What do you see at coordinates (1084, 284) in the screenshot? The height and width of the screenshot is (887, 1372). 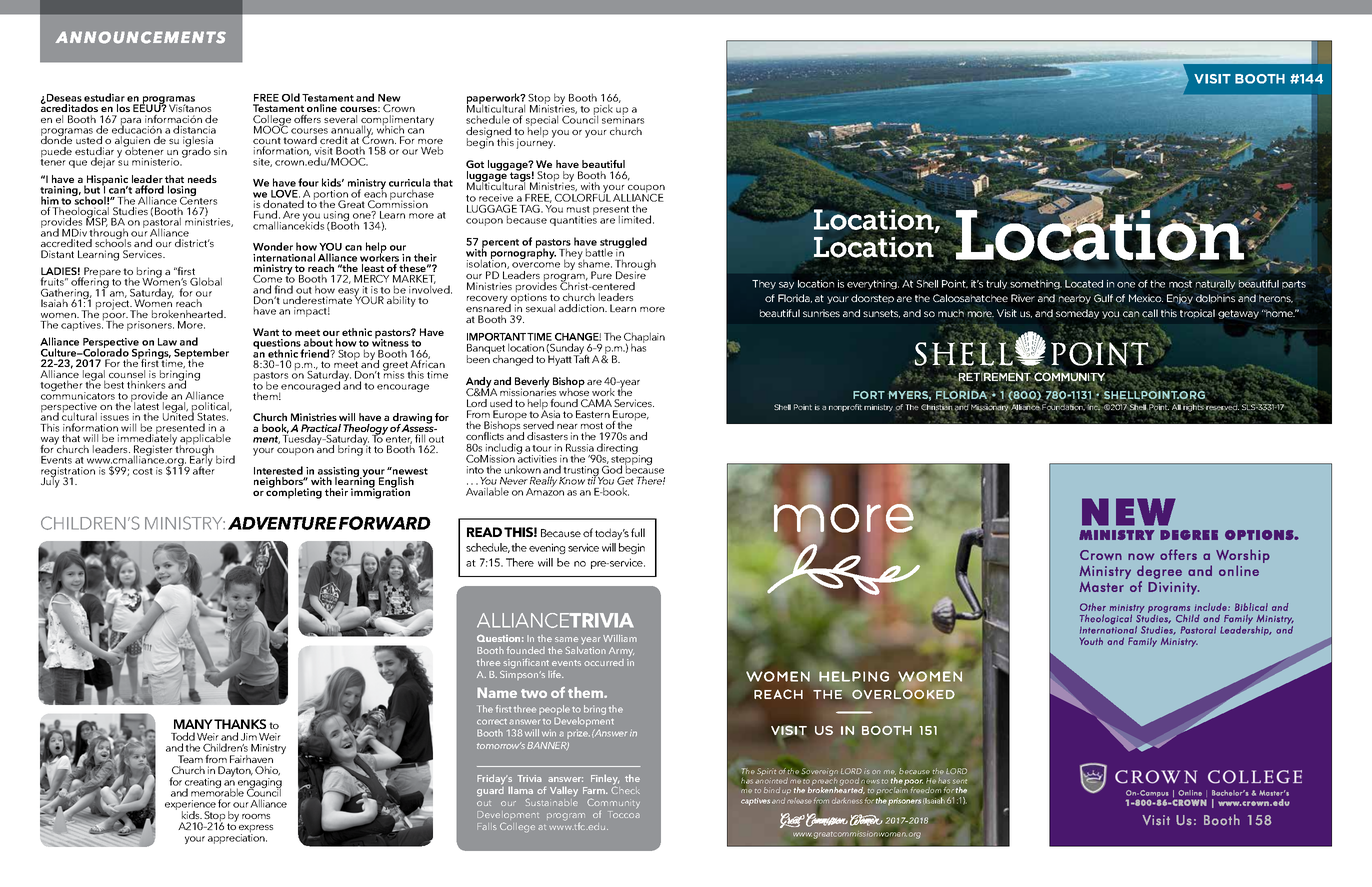 I see `Located` at bounding box center [1084, 284].
